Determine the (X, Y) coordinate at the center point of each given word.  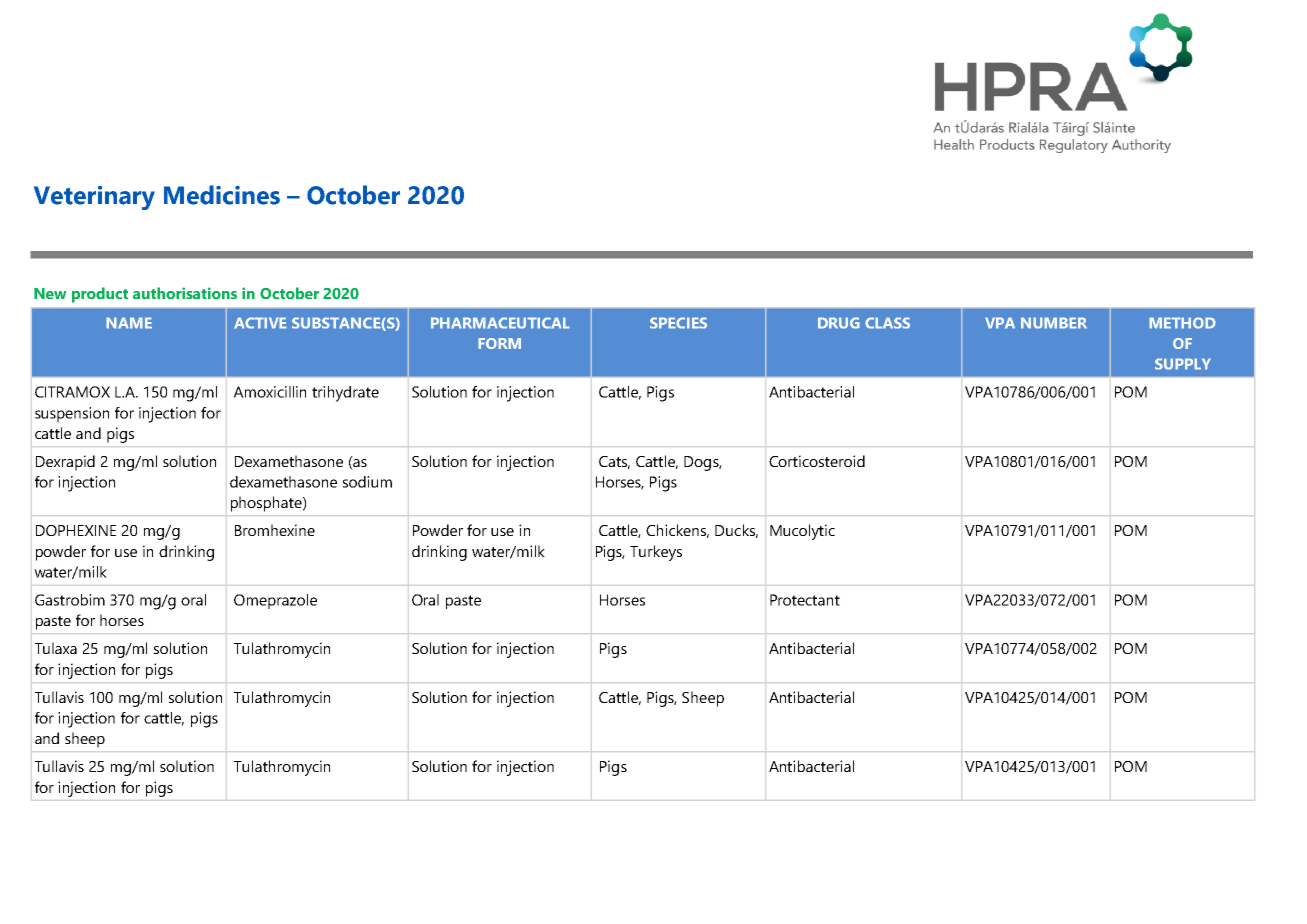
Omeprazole (275, 601)
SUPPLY (1183, 364)
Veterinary (94, 198)
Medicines (222, 195)
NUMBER (1054, 323)
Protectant (805, 600)
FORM (499, 343)
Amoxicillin (270, 392)
